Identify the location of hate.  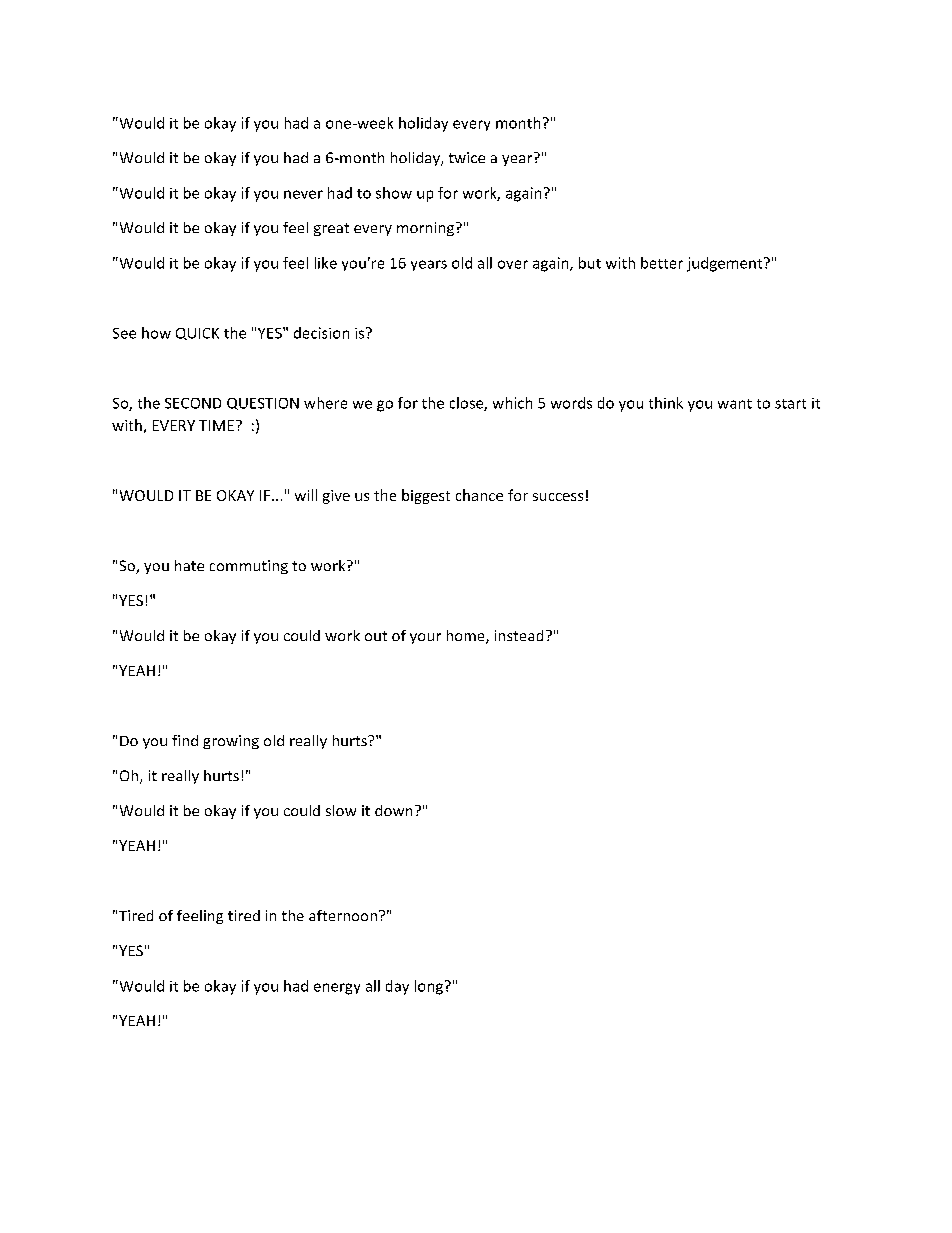
(189, 565).
